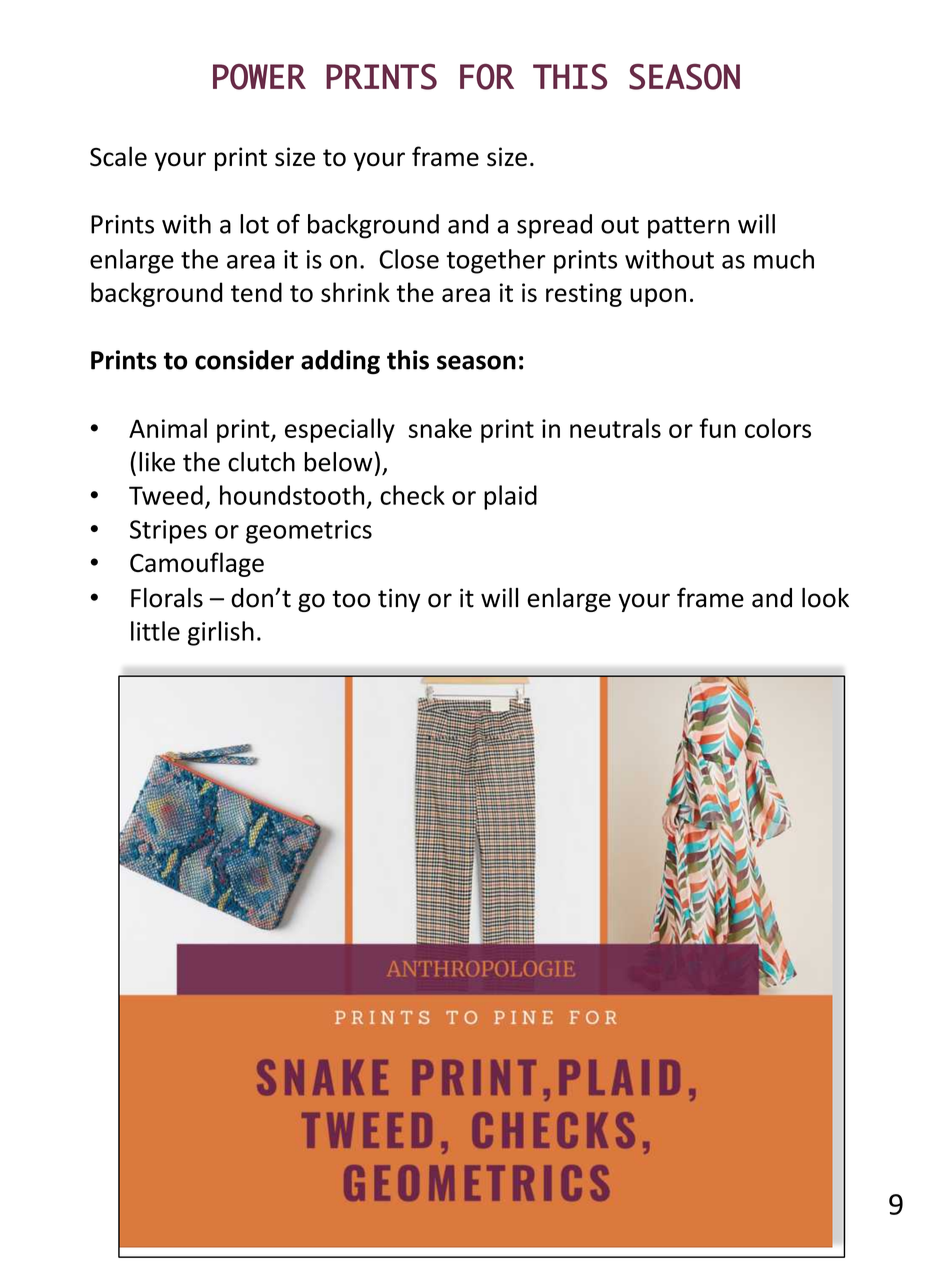 This page has width=952, height=1270. What do you see at coordinates (496, 261) in the page?
I see `together` at bounding box center [496, 261].
